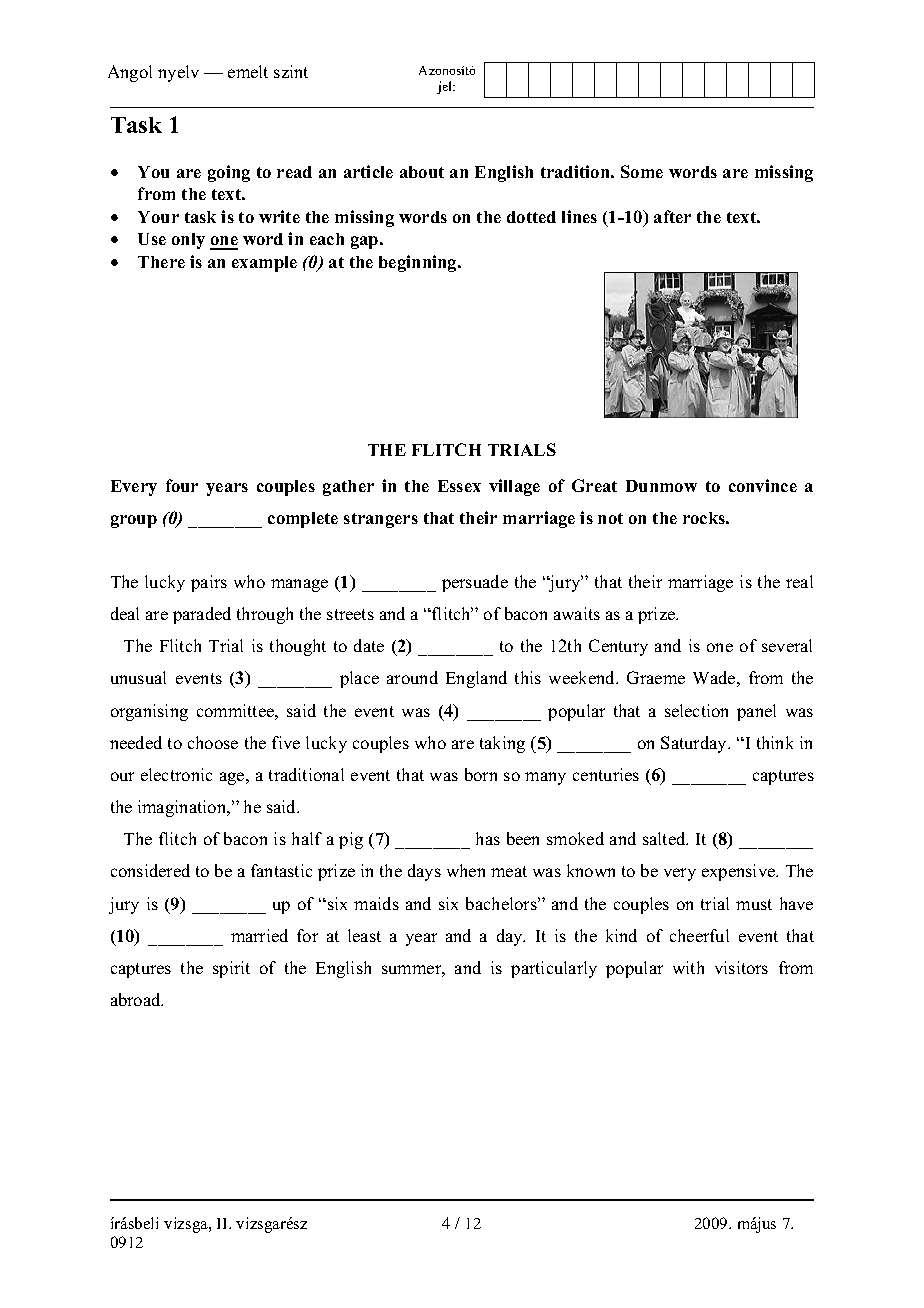  What do you see at coordinates (672, 216) in the screenshot?
I see `after` at bounding box center [672, 216].
